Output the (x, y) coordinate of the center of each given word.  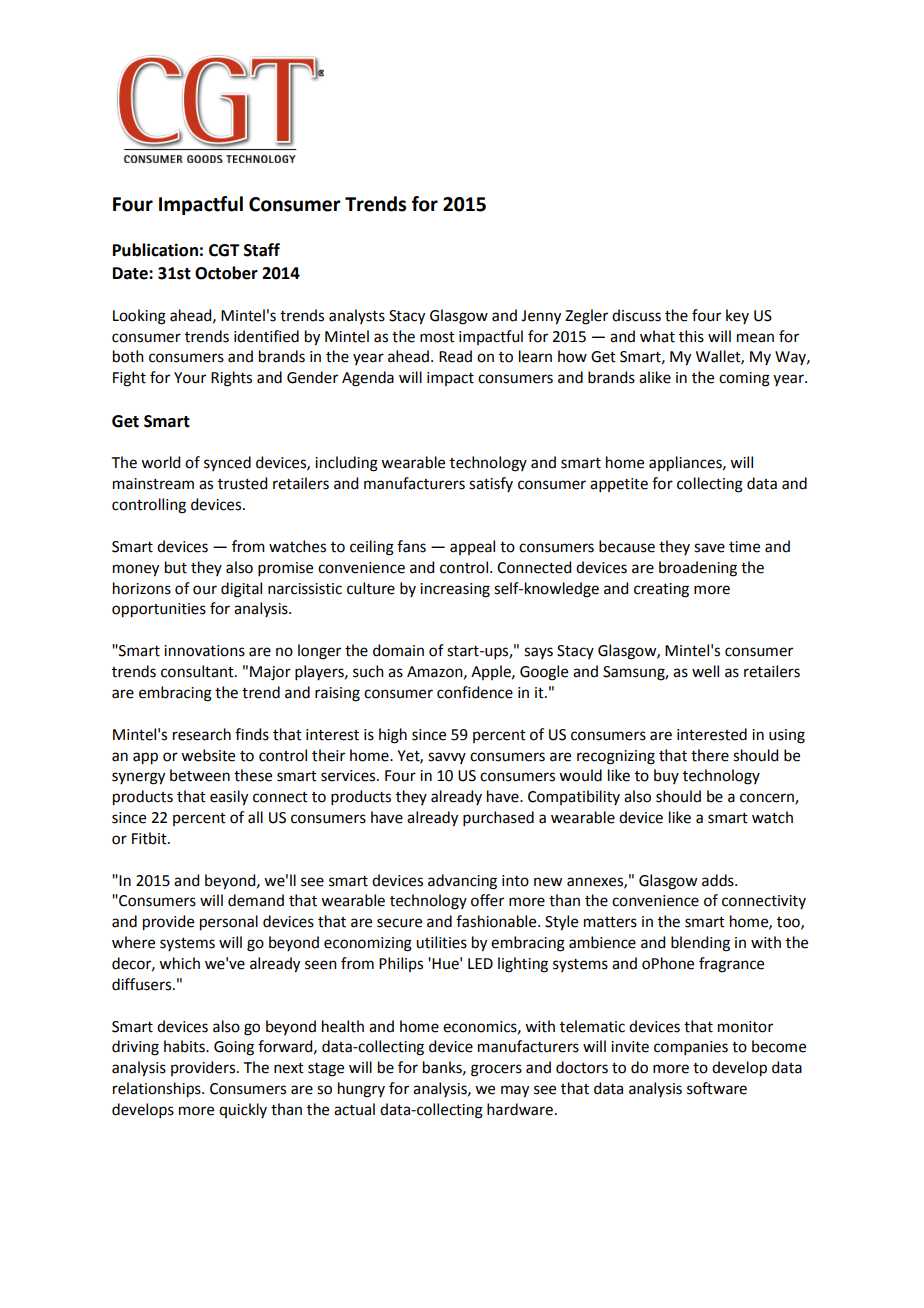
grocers (496, 1070)
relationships (158, 1090)
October (226, 273)
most (437, 337)
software (717, 1088)
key (737, 316)
